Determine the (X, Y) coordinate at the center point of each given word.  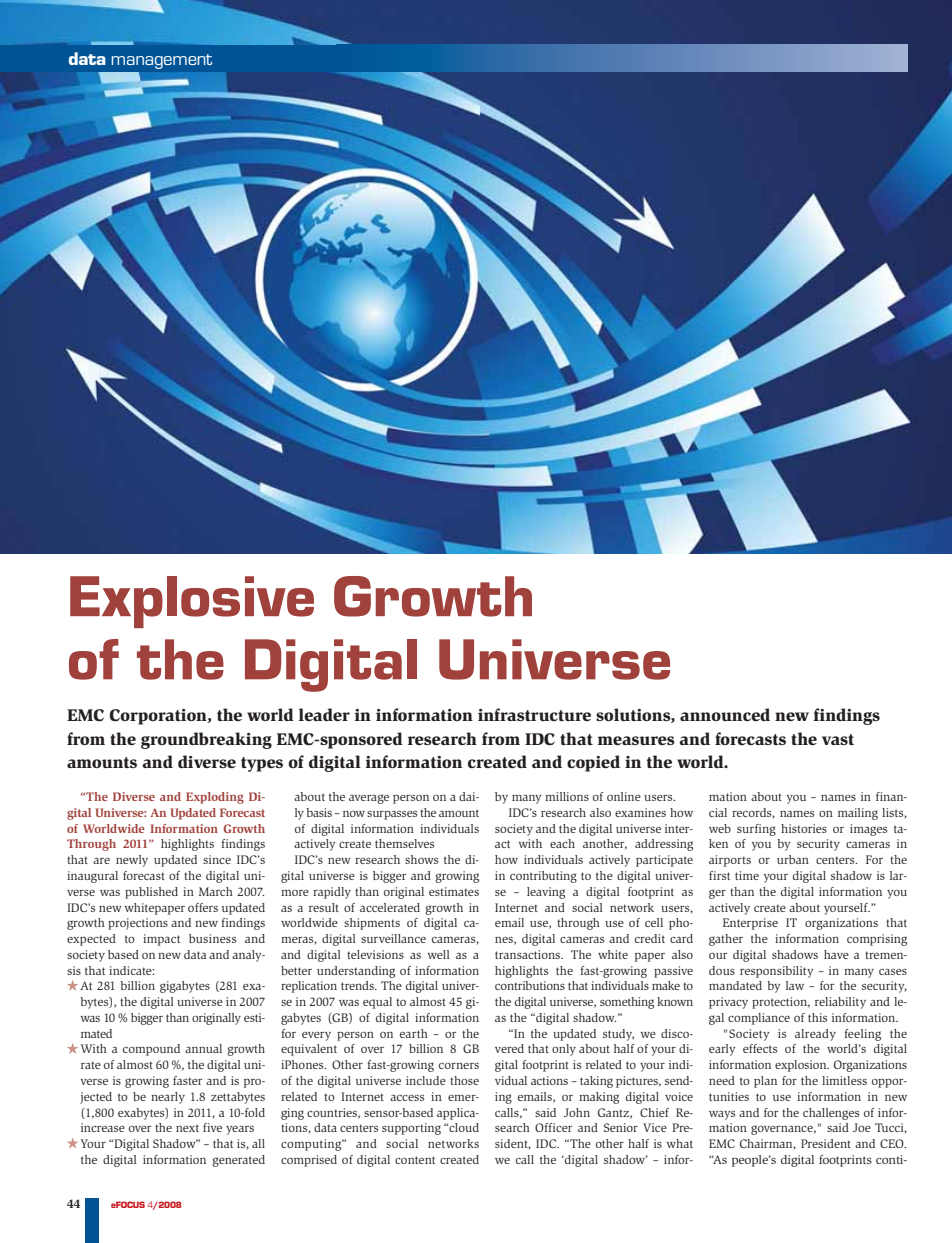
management (161, 61)
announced (725, 714)
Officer (553, 1127)
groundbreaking (206, 740)
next (187, 1128)
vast (838, 739)
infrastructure (534, 714)
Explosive (192, 602)
